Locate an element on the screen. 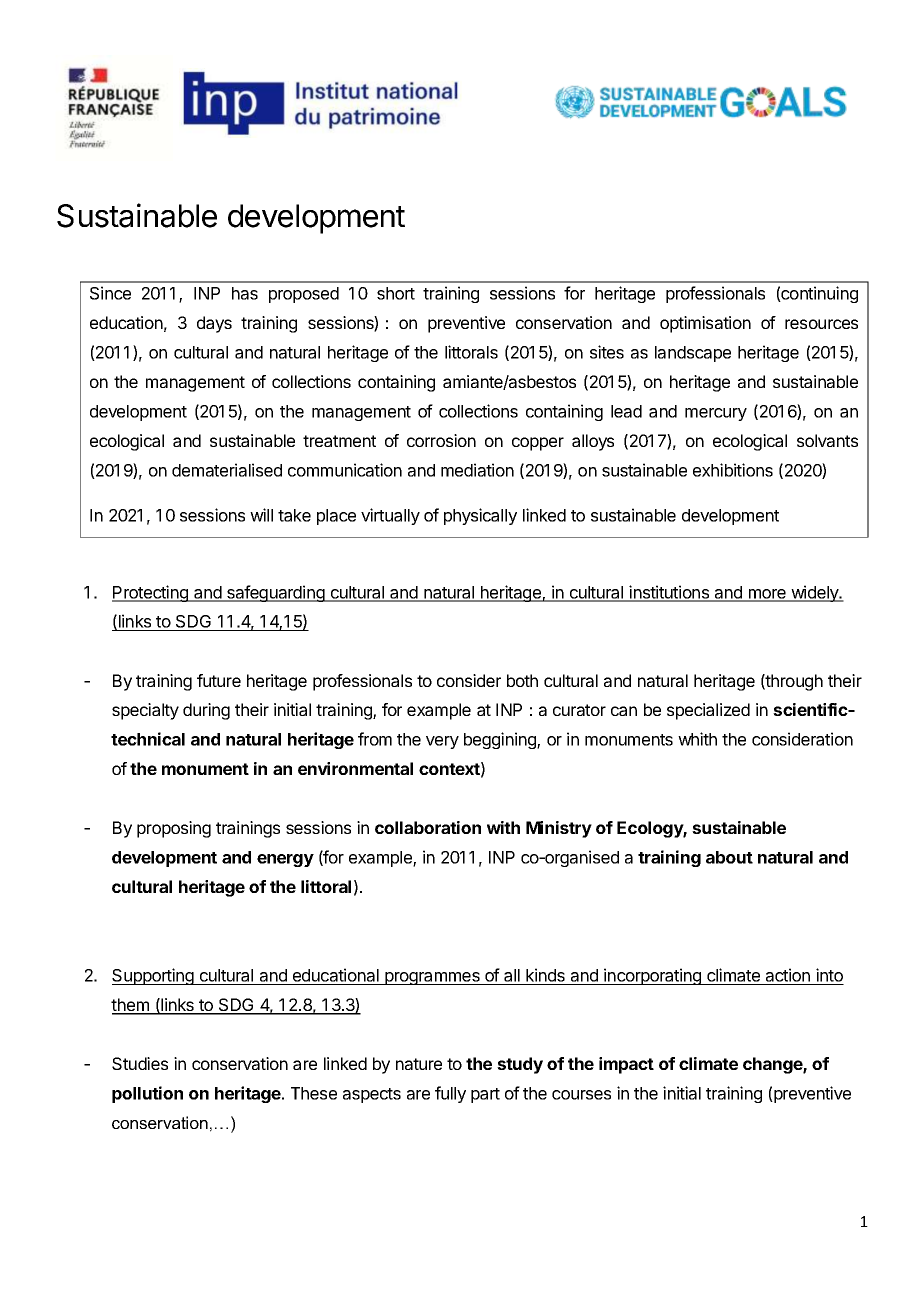 This screenshot has width=924, height=1308. Studies is located at coordinates (140, 1063).
